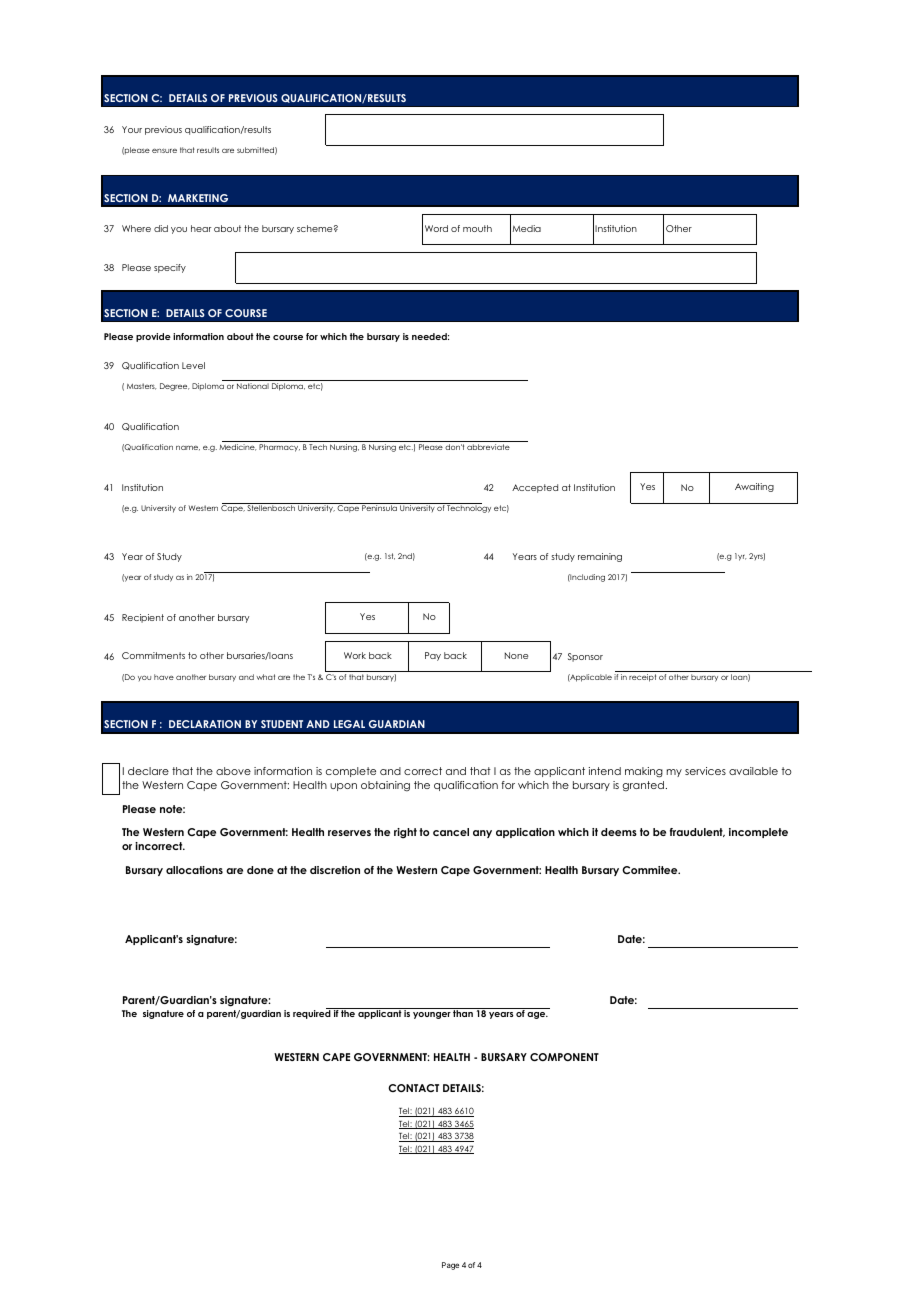  I want to click on COMPONENT, so click(564, 1057).
